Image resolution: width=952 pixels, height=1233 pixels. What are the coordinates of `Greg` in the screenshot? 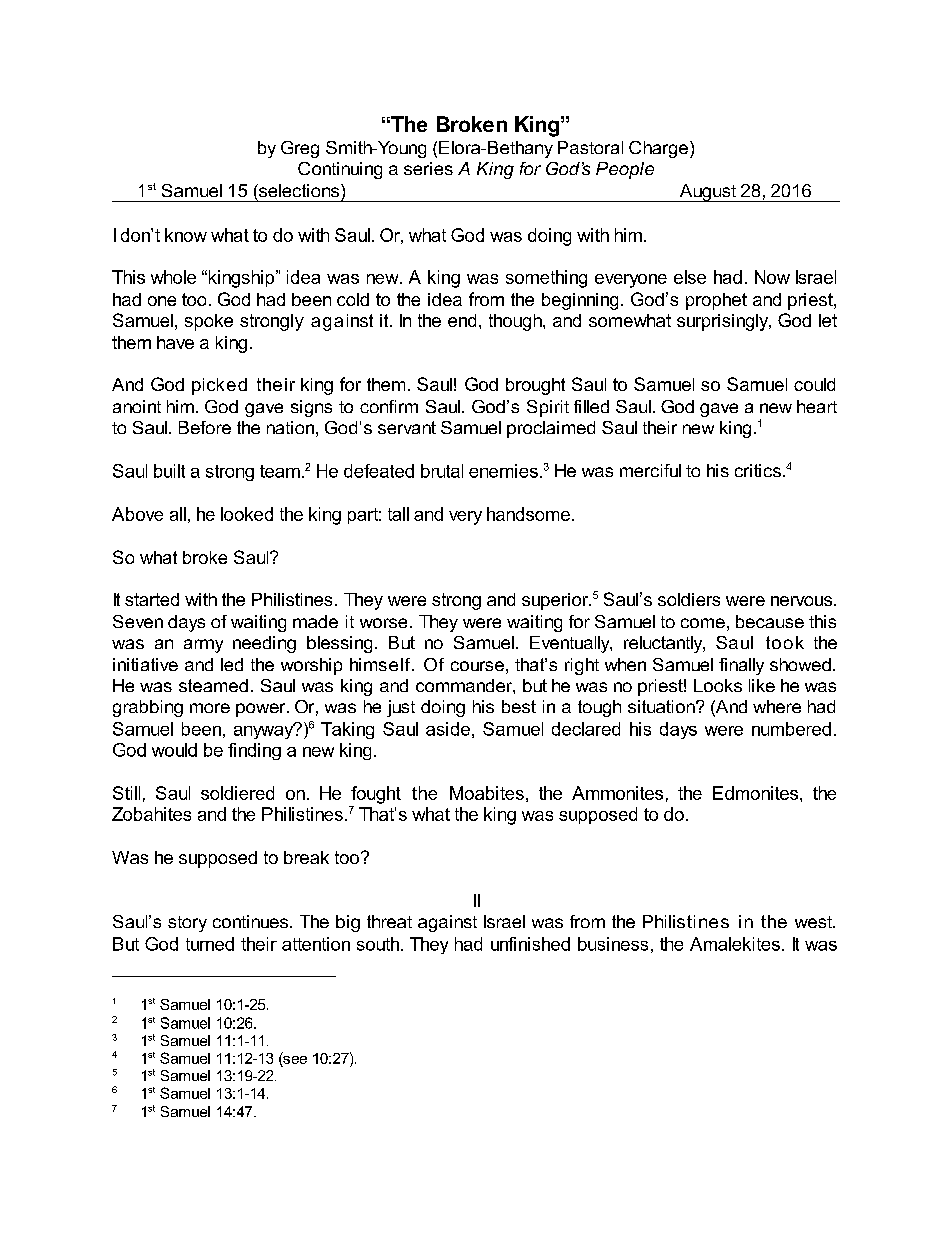 It's located at (300, 149).
